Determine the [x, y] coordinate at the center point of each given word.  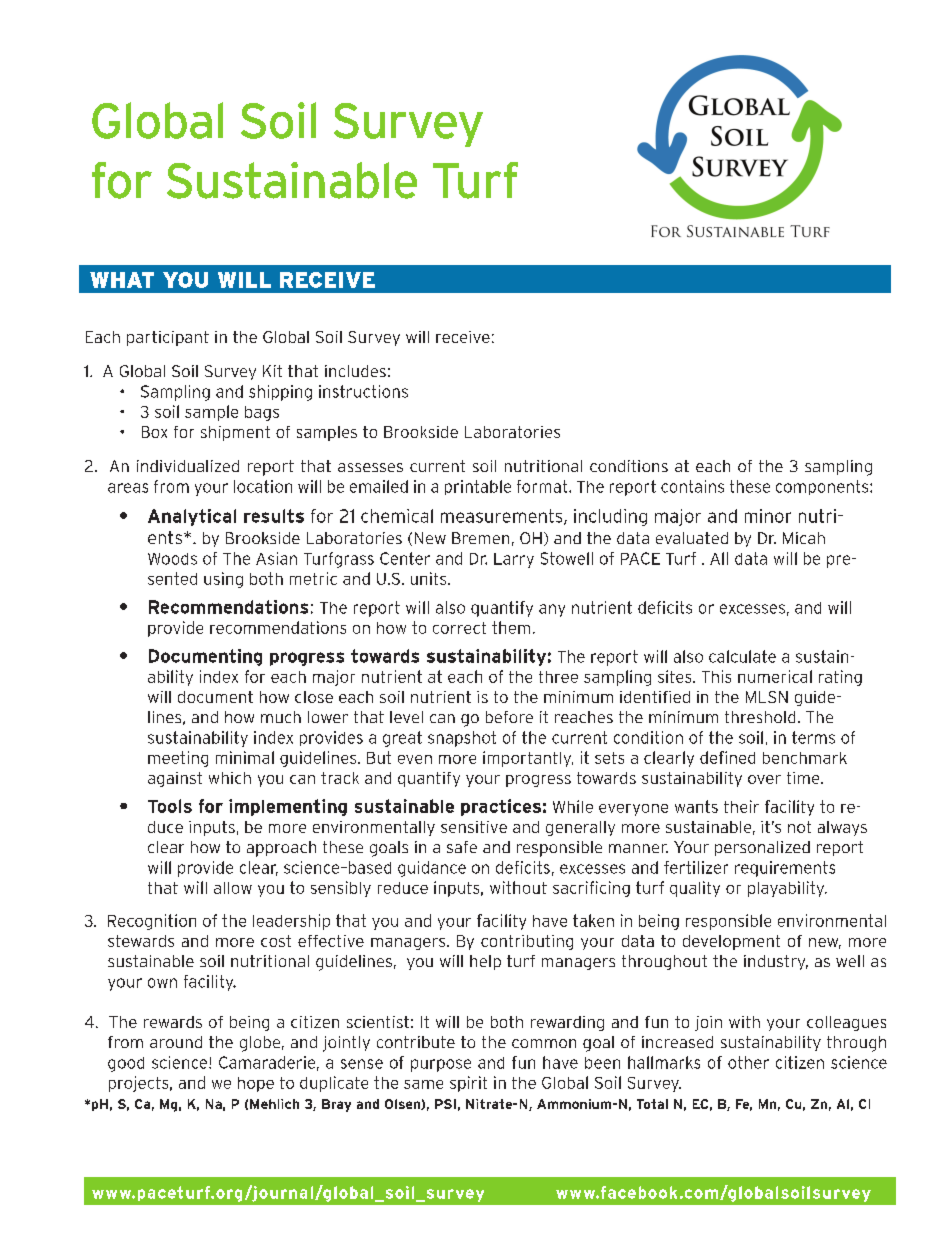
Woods [172, 559]
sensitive [474, 827]
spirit [468, 1084]
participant [168, 338]
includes [355, 371]
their [741, 806]
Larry [514, 560]
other [748, 1062]
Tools [170, 806]
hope [256, 1084]
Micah [804, 538]
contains [692, 486]
